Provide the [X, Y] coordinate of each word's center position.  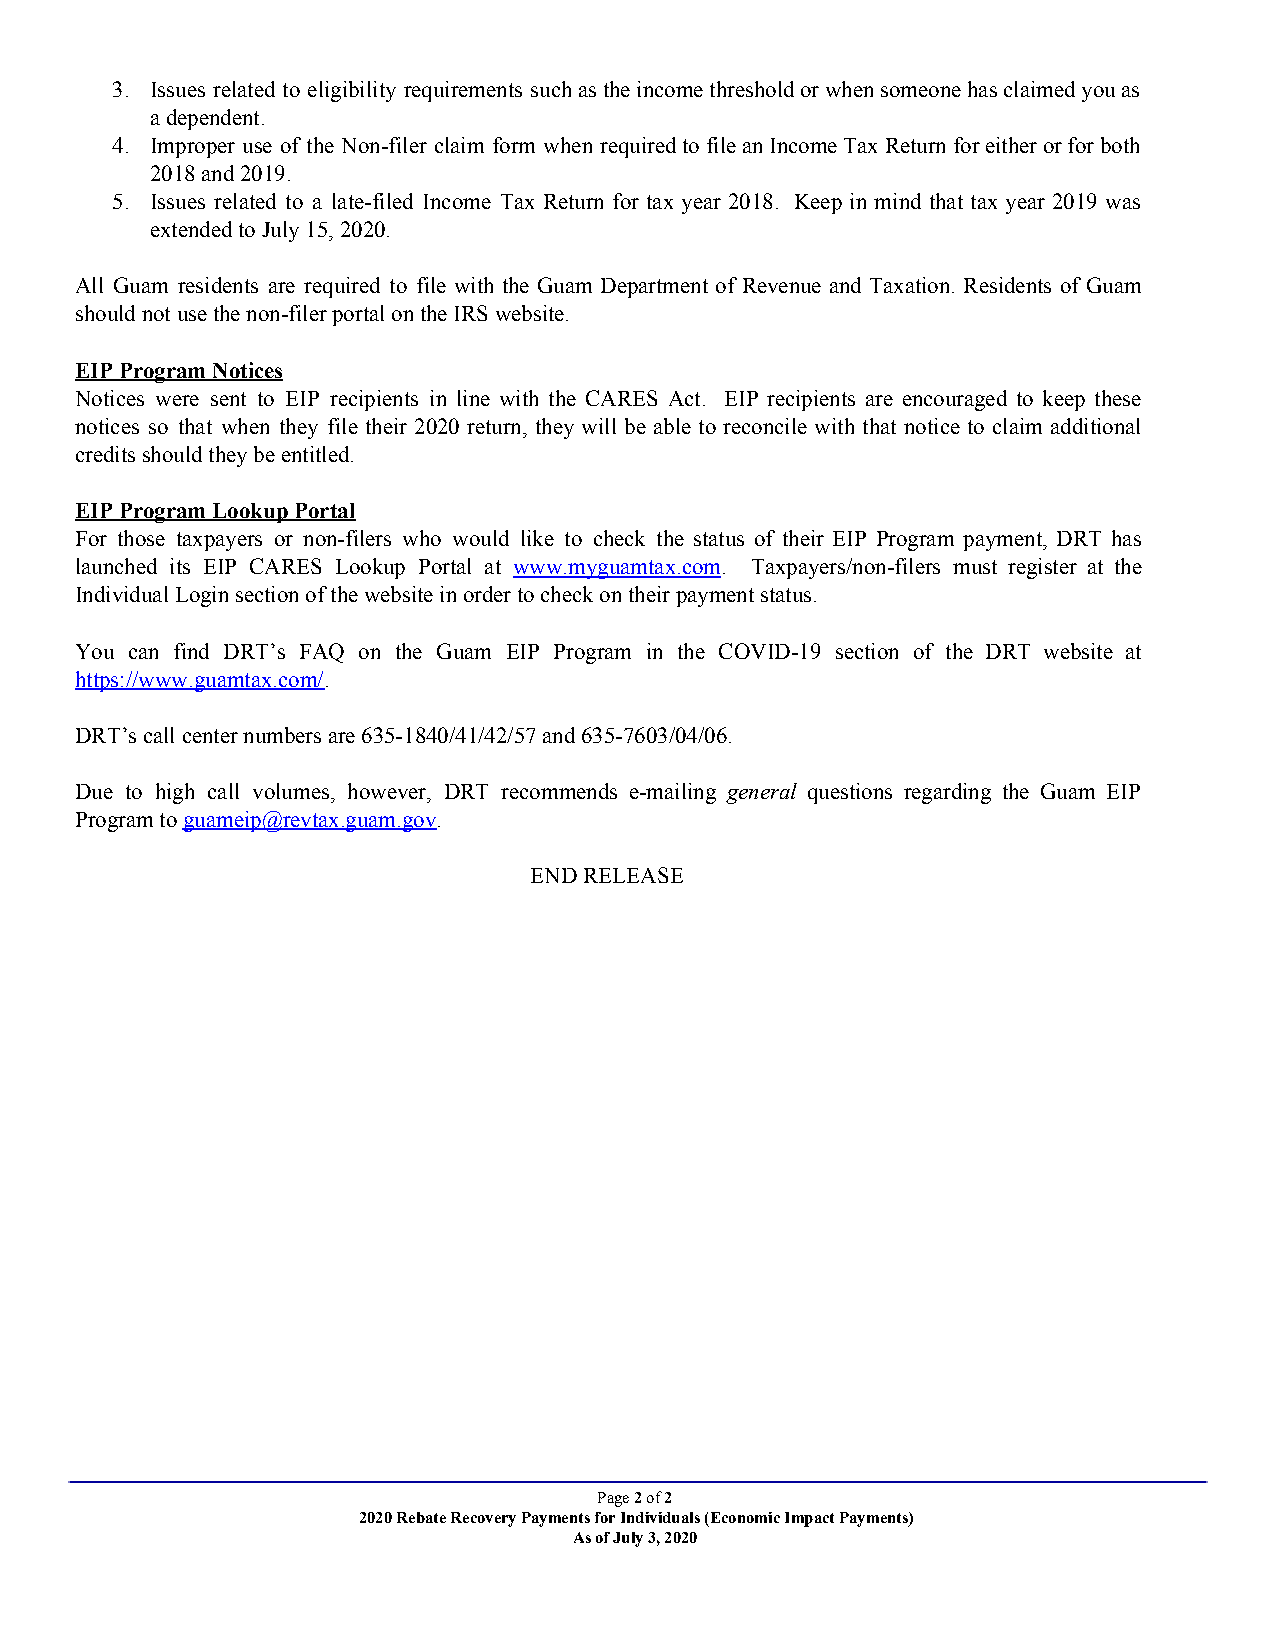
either [1011, 145]
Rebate [421, 1517]
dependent [213, 119]
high [175, 793]
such [551, 89]
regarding [947, 793]
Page [613, 1499]
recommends [559, 791]
